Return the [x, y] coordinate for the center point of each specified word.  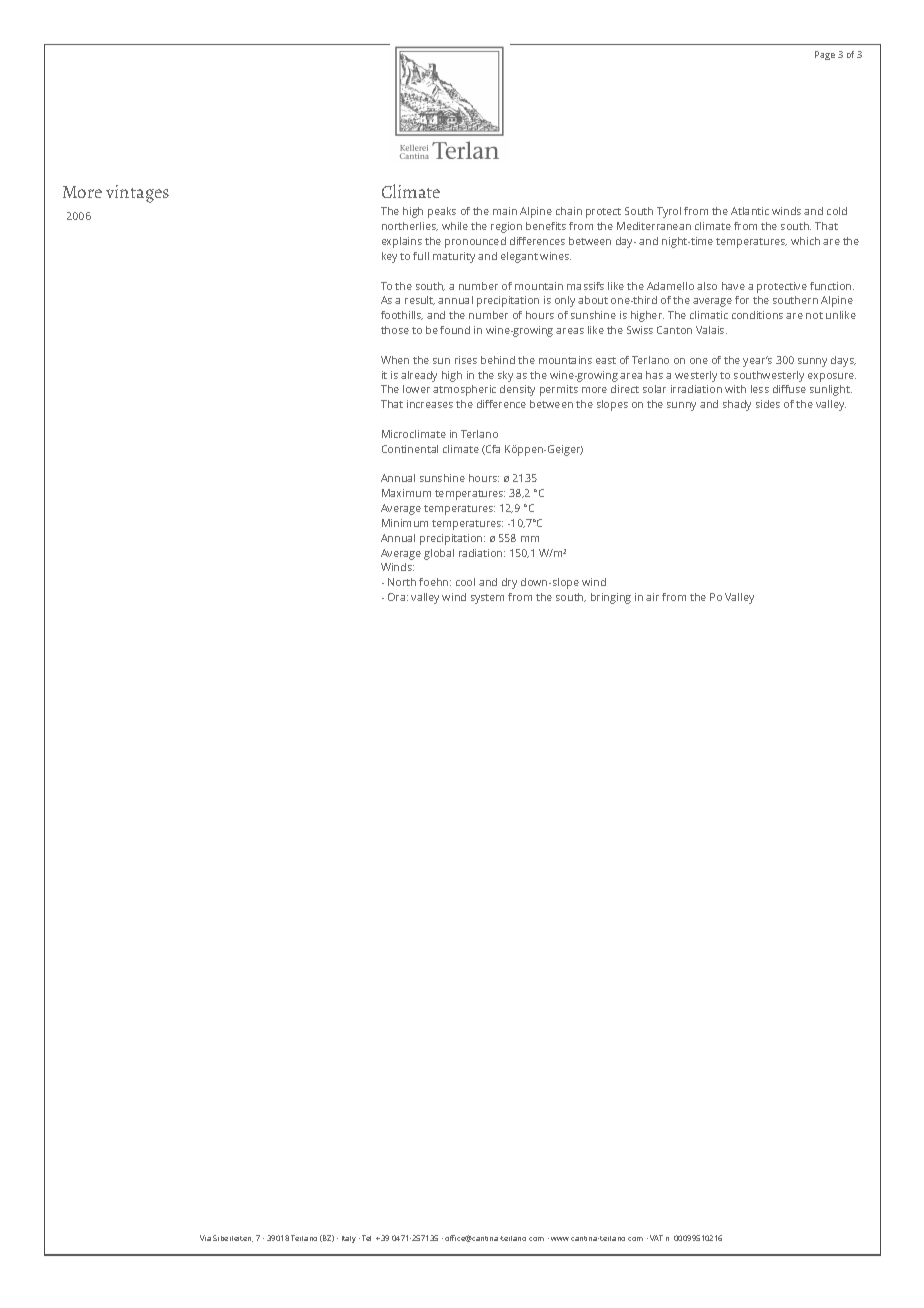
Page [825, 55]
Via [205, 1238]
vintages [137, 194]
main [505, 211]
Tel [366, 1238]
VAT [656, 1238]
